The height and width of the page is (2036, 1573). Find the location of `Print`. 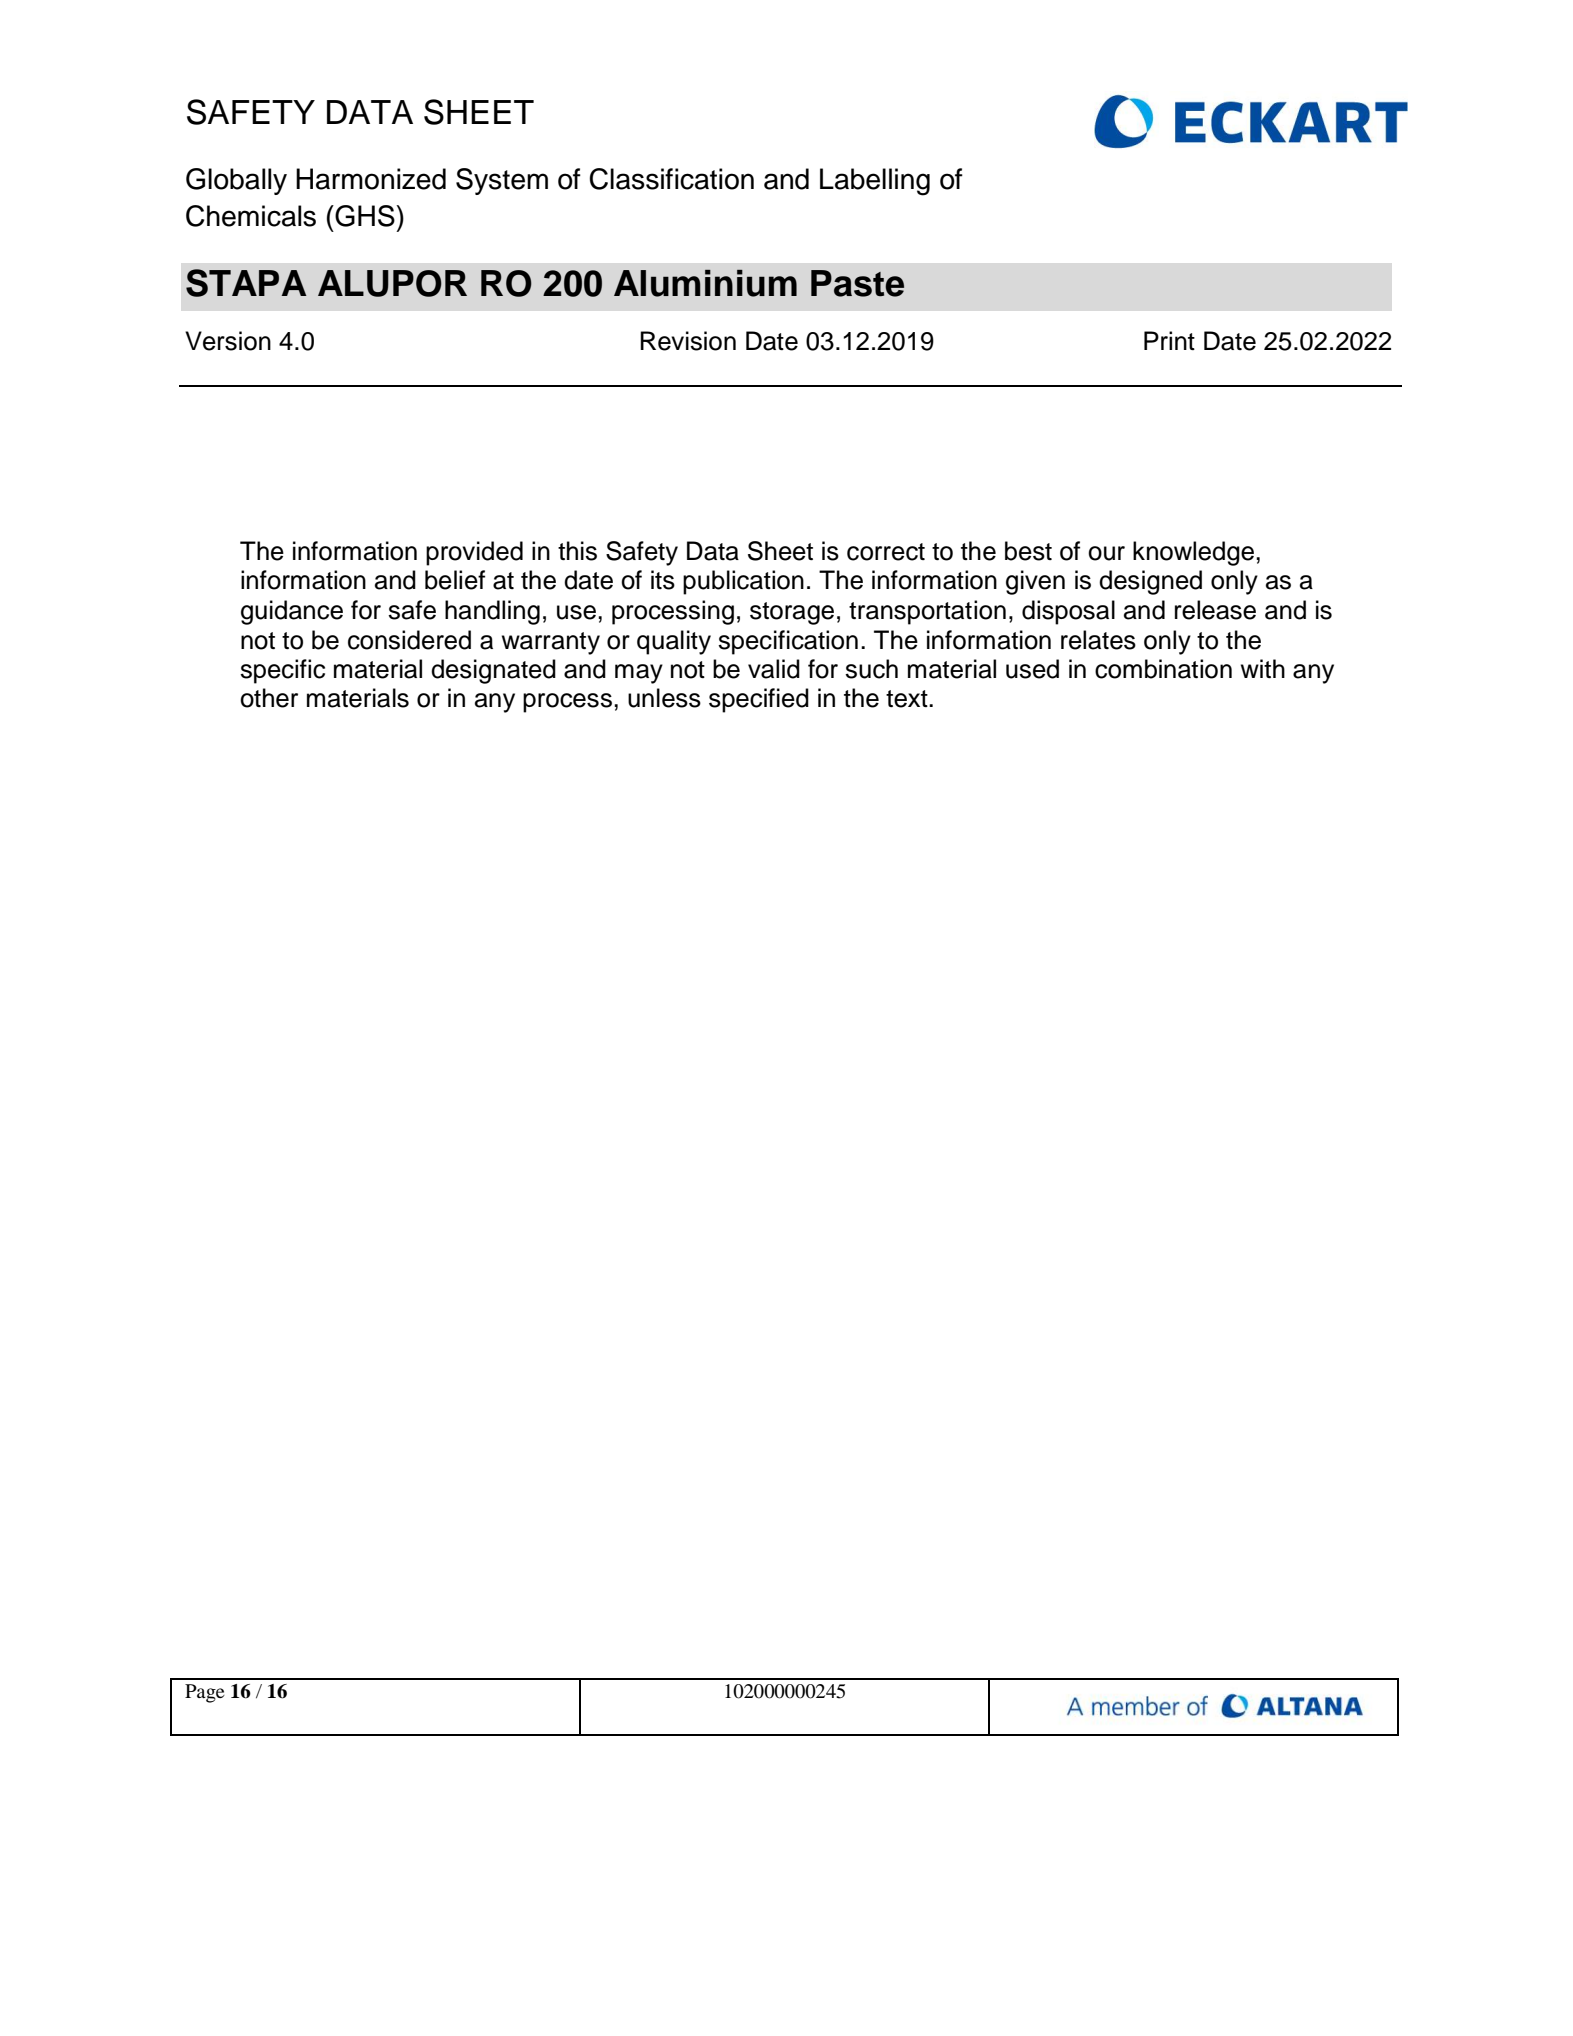

Print is located at coordinates (1169, 340).
